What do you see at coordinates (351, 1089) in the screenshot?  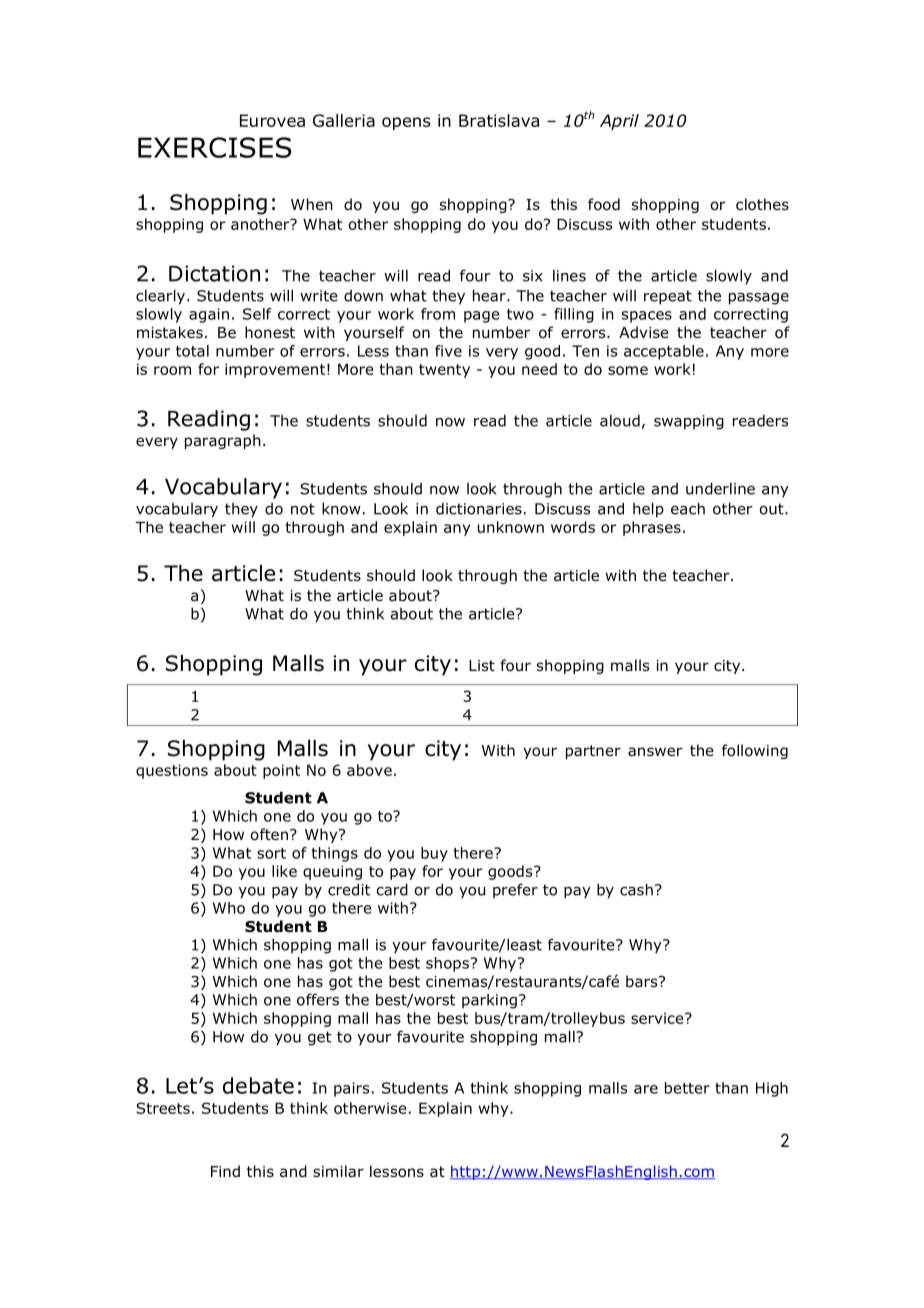 I see `pairs` at bounding box center [351, 1089].
